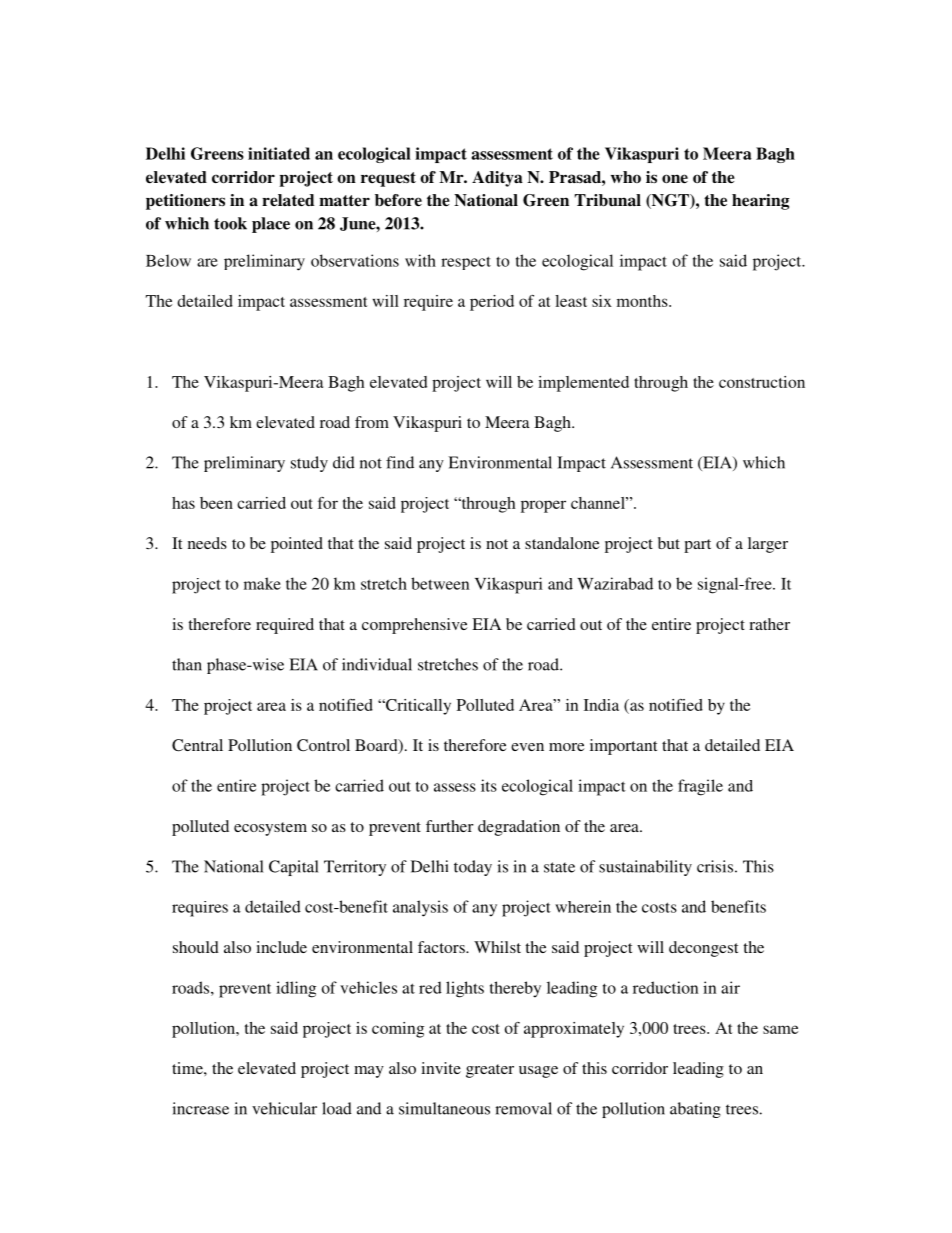 Image resolution: width=952 pixels, height=1233 pixels. I want to click on needs, so click(207, 543).
